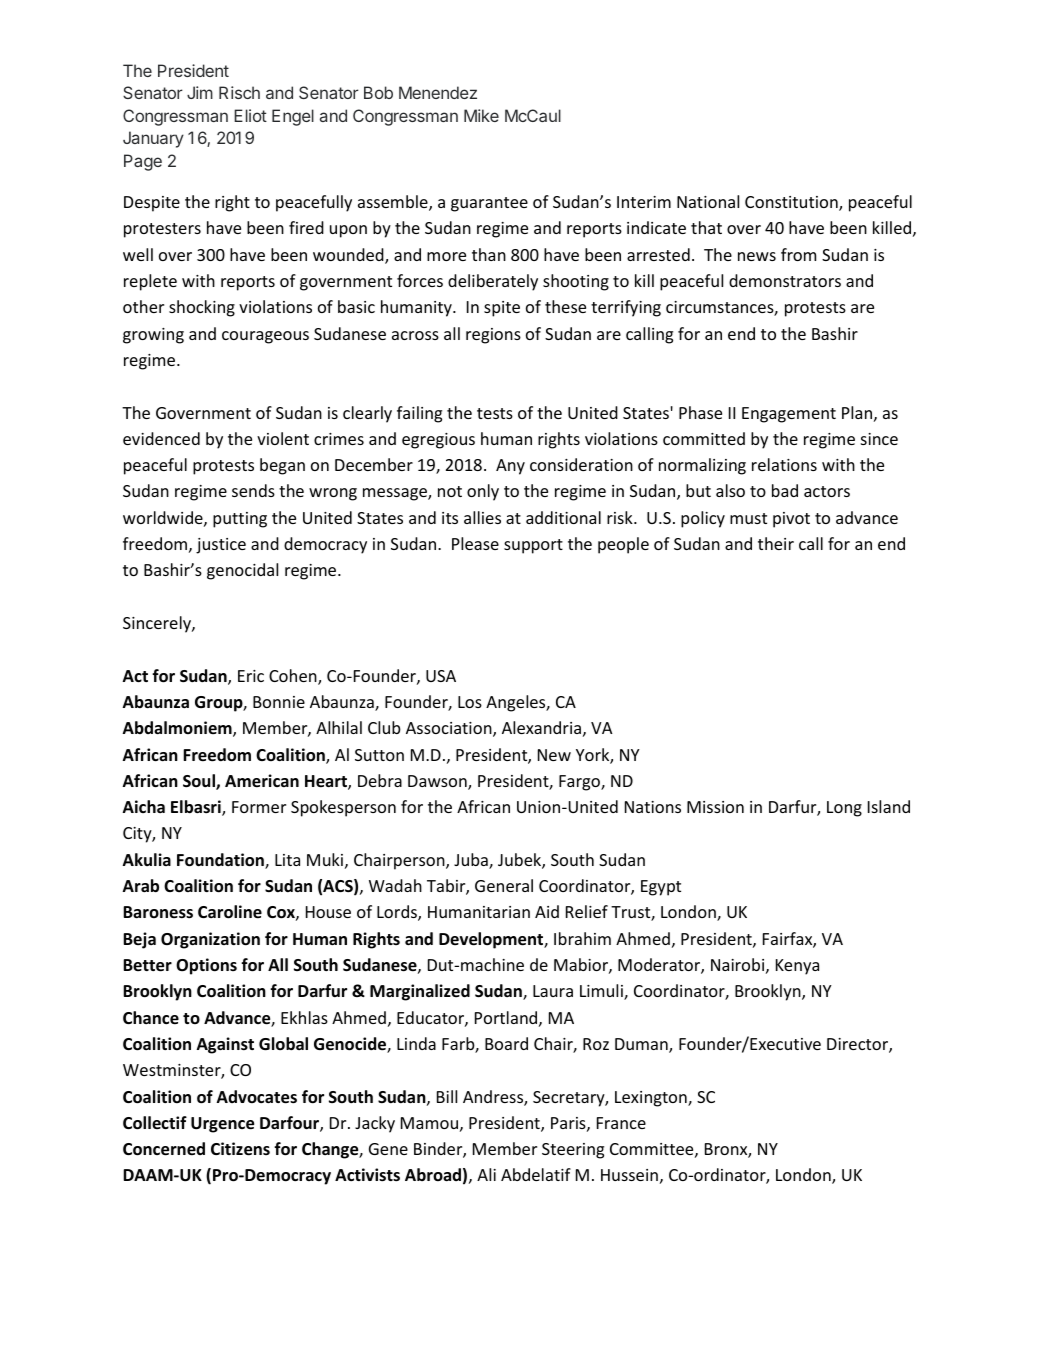 Image resolution: width=1042 pixels, height=1349 pixels. Describe the element at coordinates (441, 676) in the screenshot. I see `USA` at that location.
